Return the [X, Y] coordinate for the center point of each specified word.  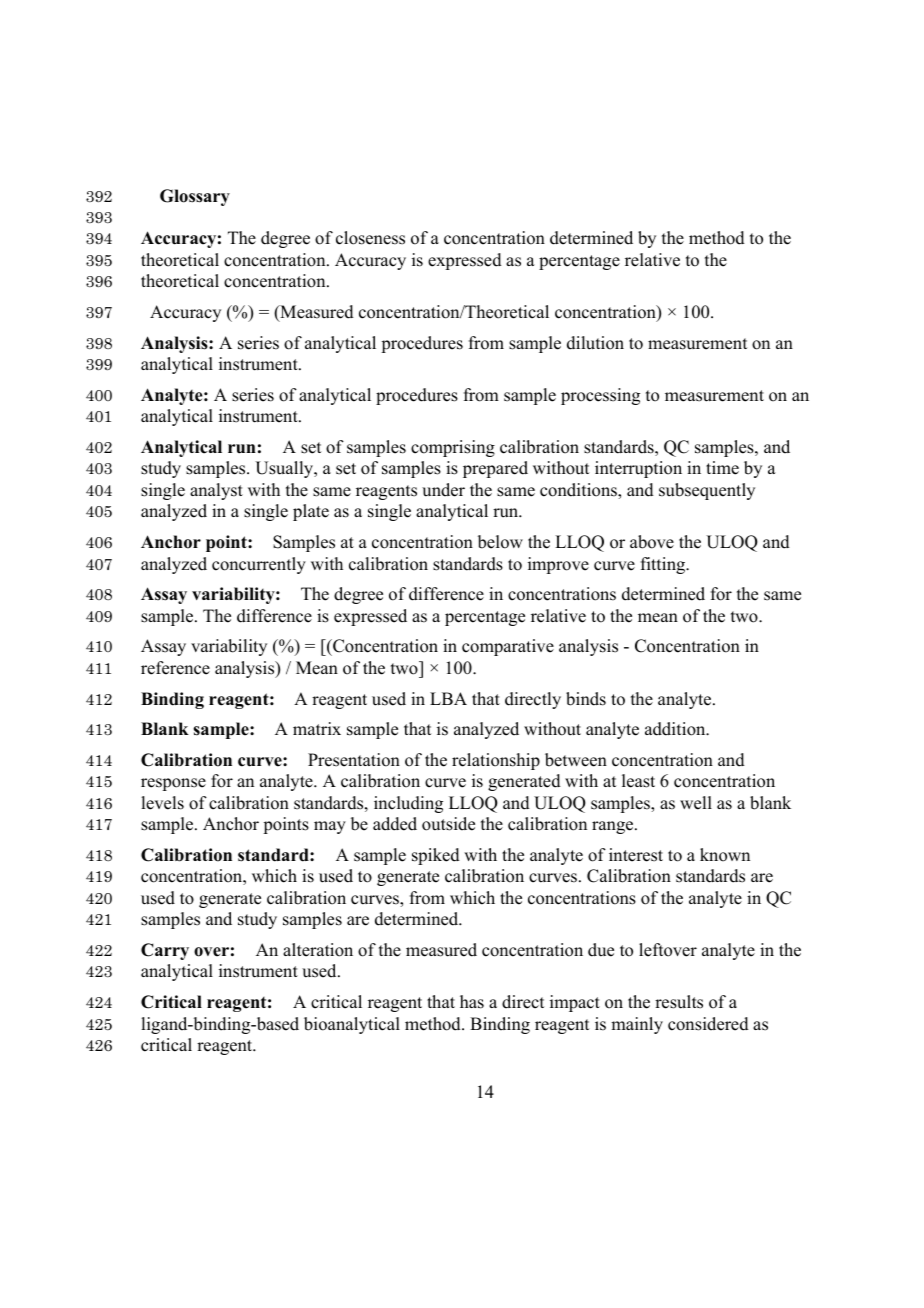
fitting [664, 565]
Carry [165, 951]
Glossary [195, 197]
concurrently [259, 565]
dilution [595, 343]
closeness [370, 238]
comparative [508, 647]
